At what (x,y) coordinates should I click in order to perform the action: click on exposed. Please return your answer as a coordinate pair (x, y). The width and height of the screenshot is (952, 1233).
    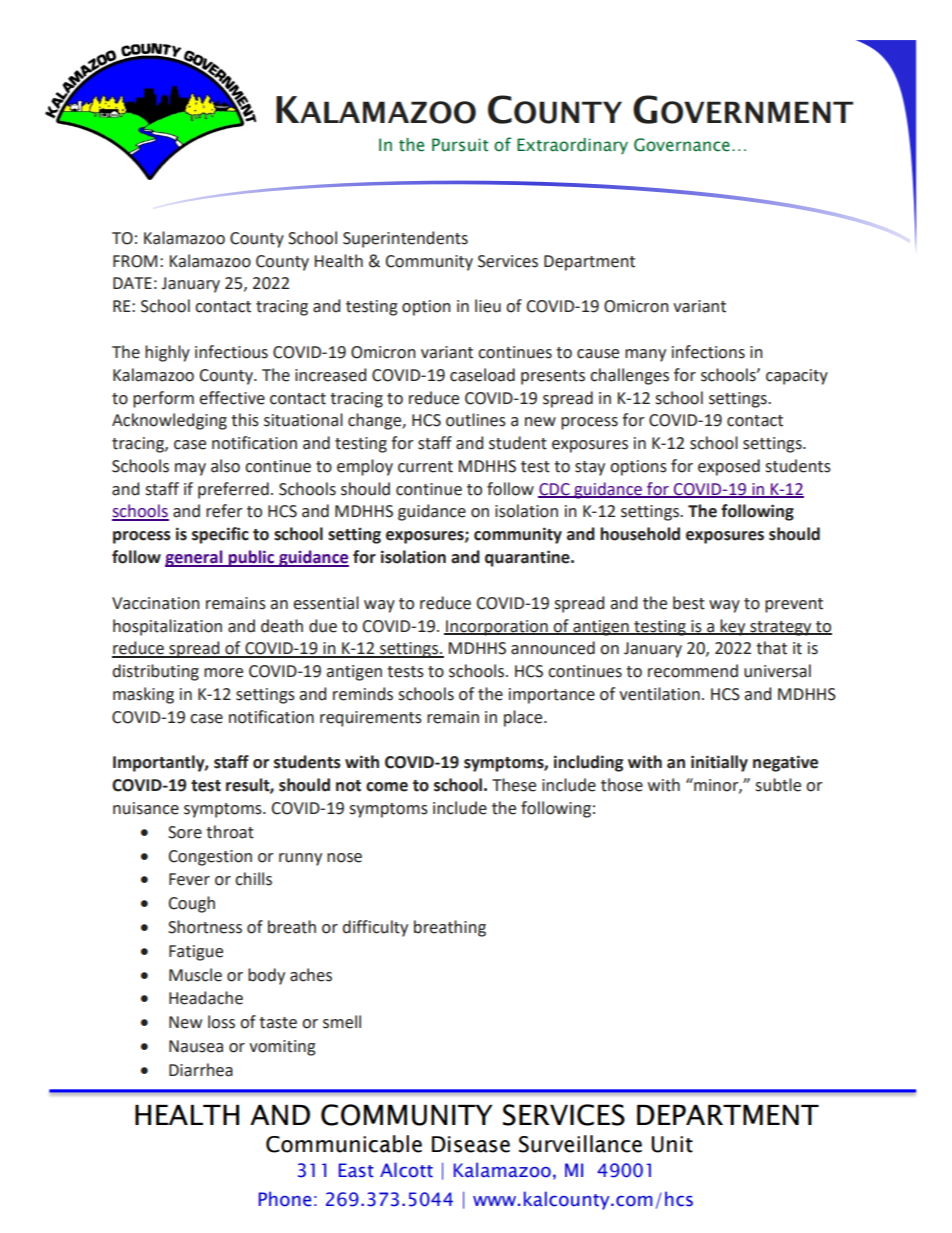
    Looking at the image, I should click on (729, 467).
